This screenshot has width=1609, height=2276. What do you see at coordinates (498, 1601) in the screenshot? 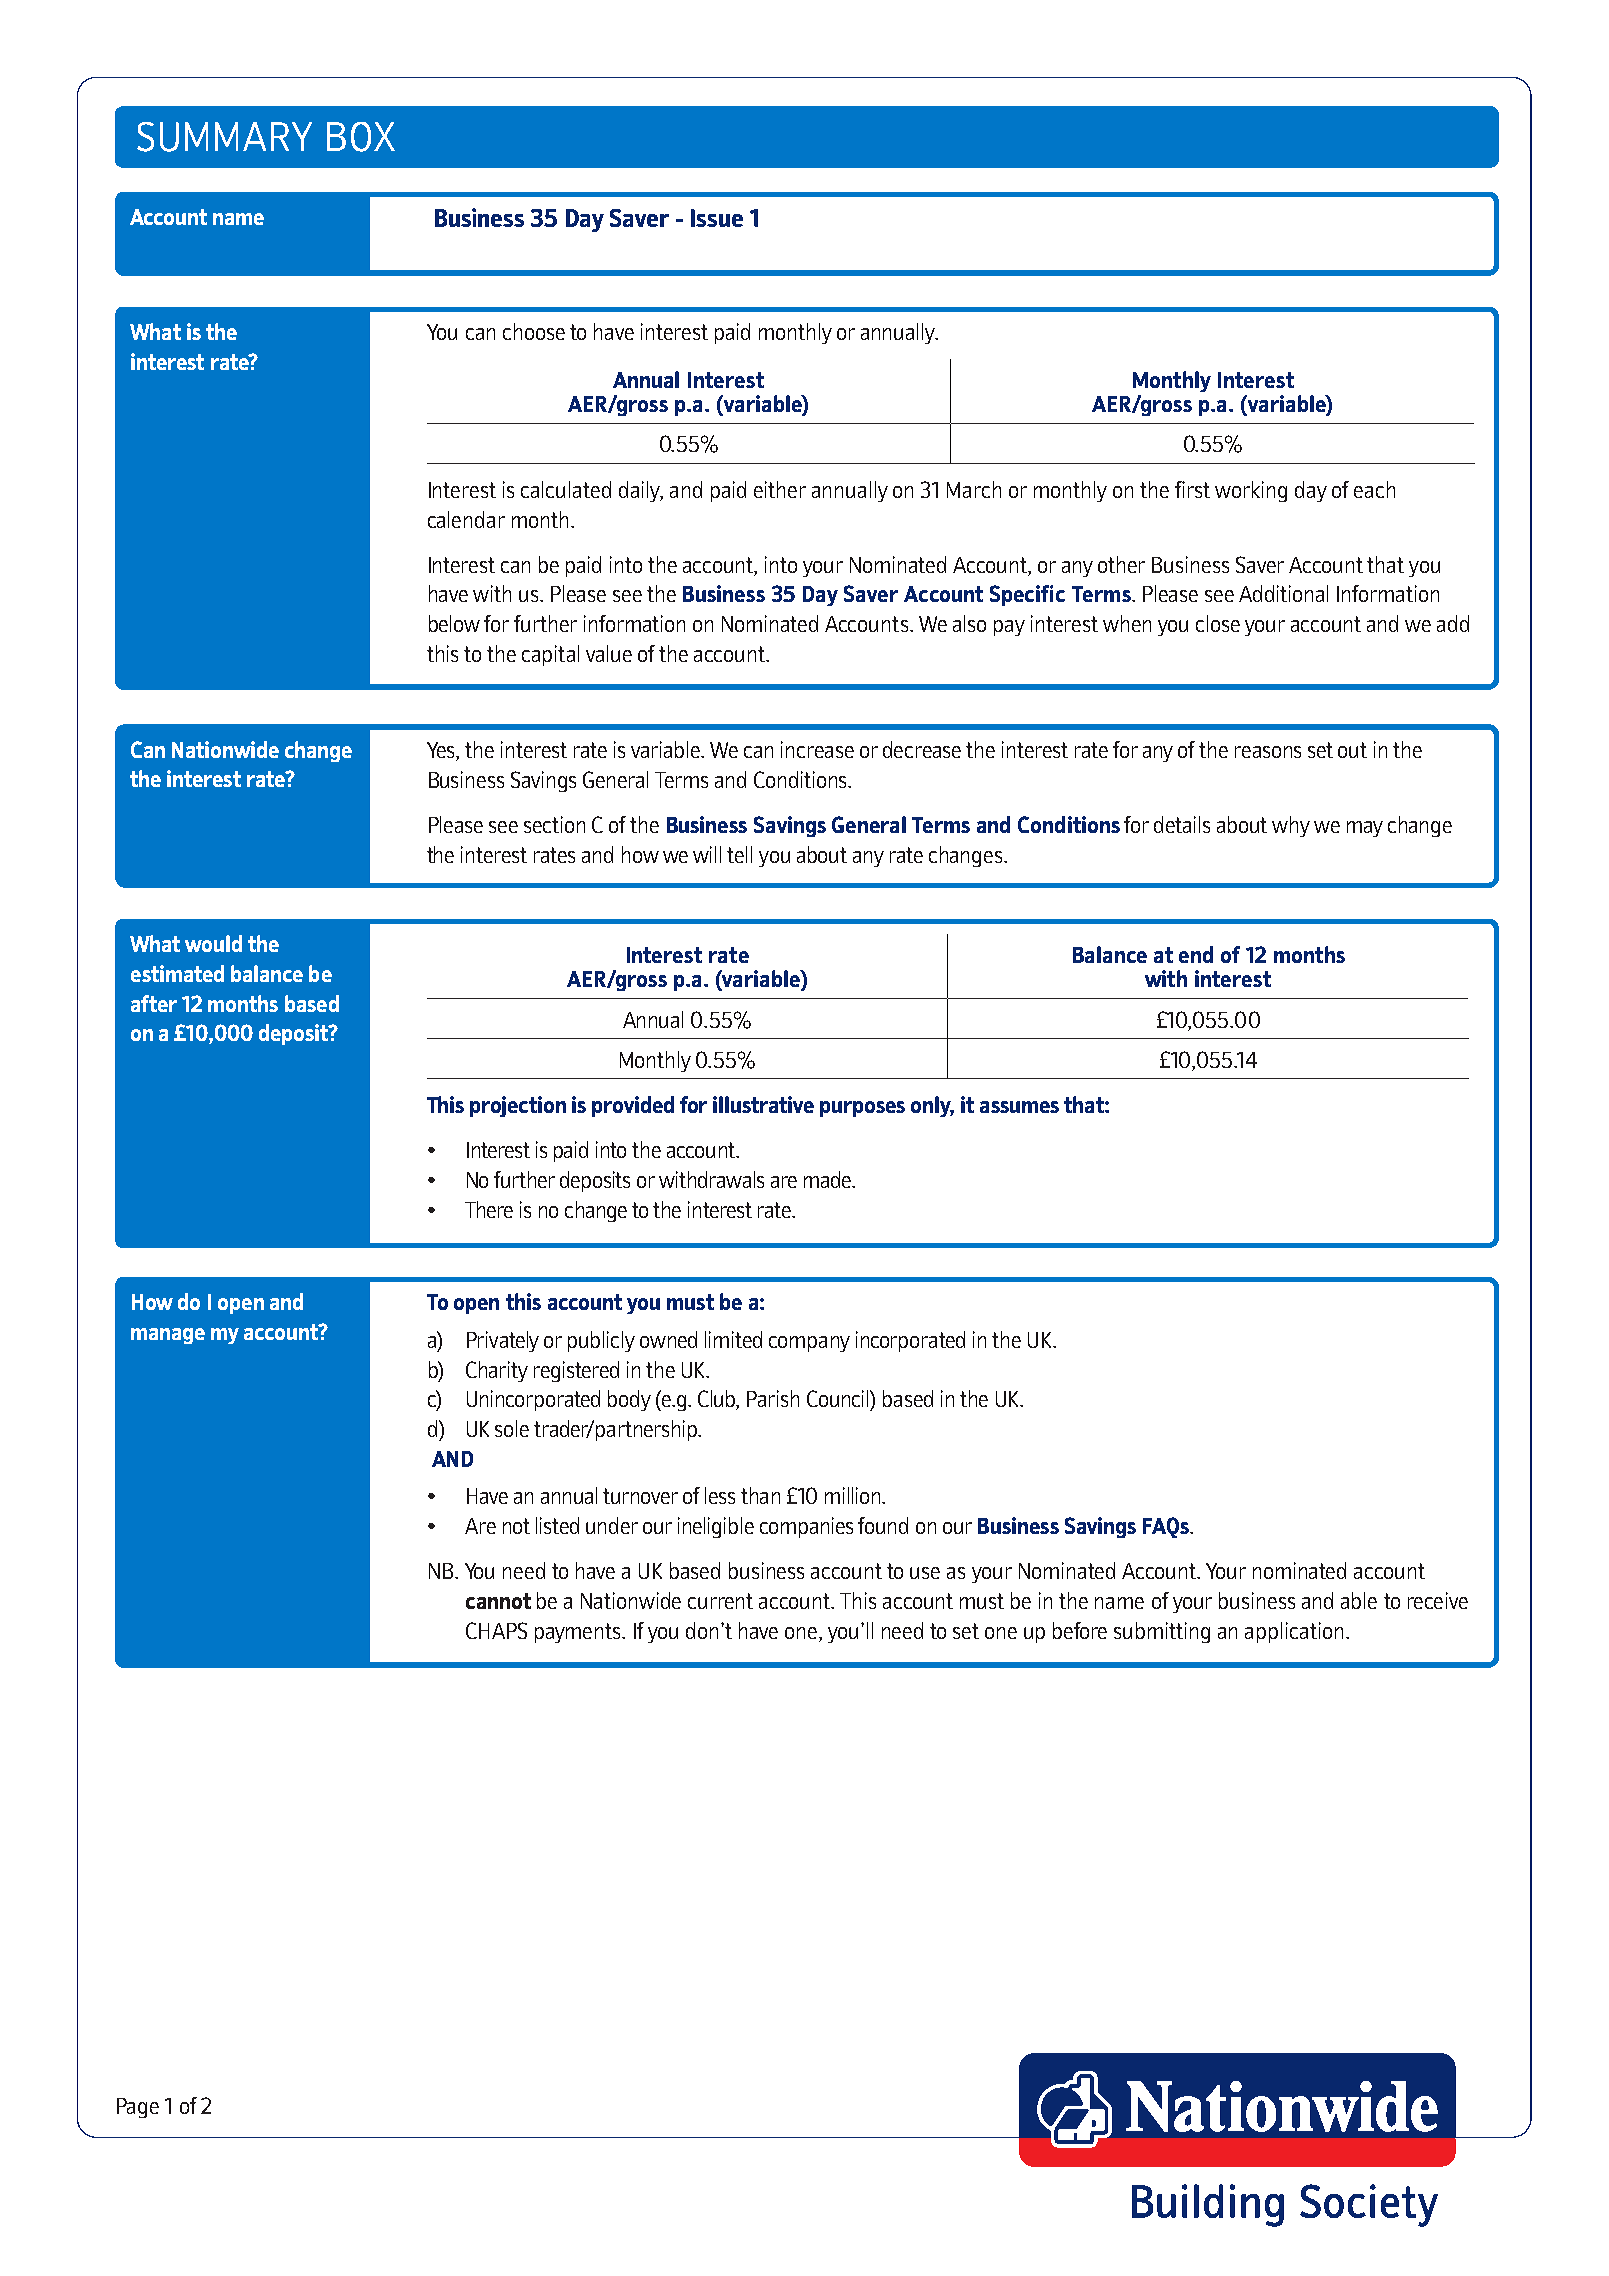
I see `cannot` at bounding box center [498, 1601].
